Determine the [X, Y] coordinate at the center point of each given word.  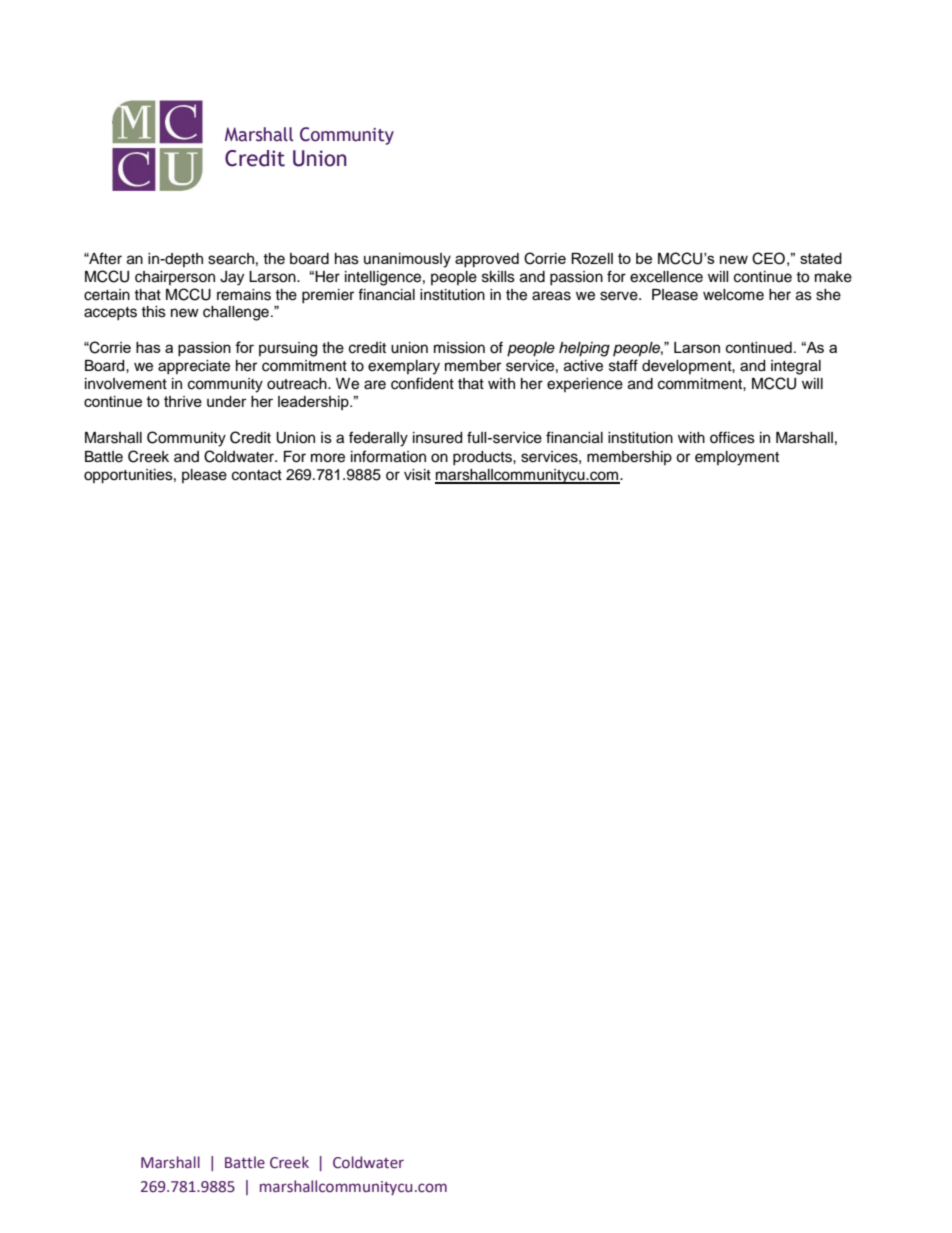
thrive [183, 401]
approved [487, 260]
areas [551, 296]
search [231, 259]
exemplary [404, 367]
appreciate [194, 367]
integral [796, 367]
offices [732, 437]
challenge [236, 313]
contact [257, 475]
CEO [768, 258]
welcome [733, 295]
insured [437, 438]
